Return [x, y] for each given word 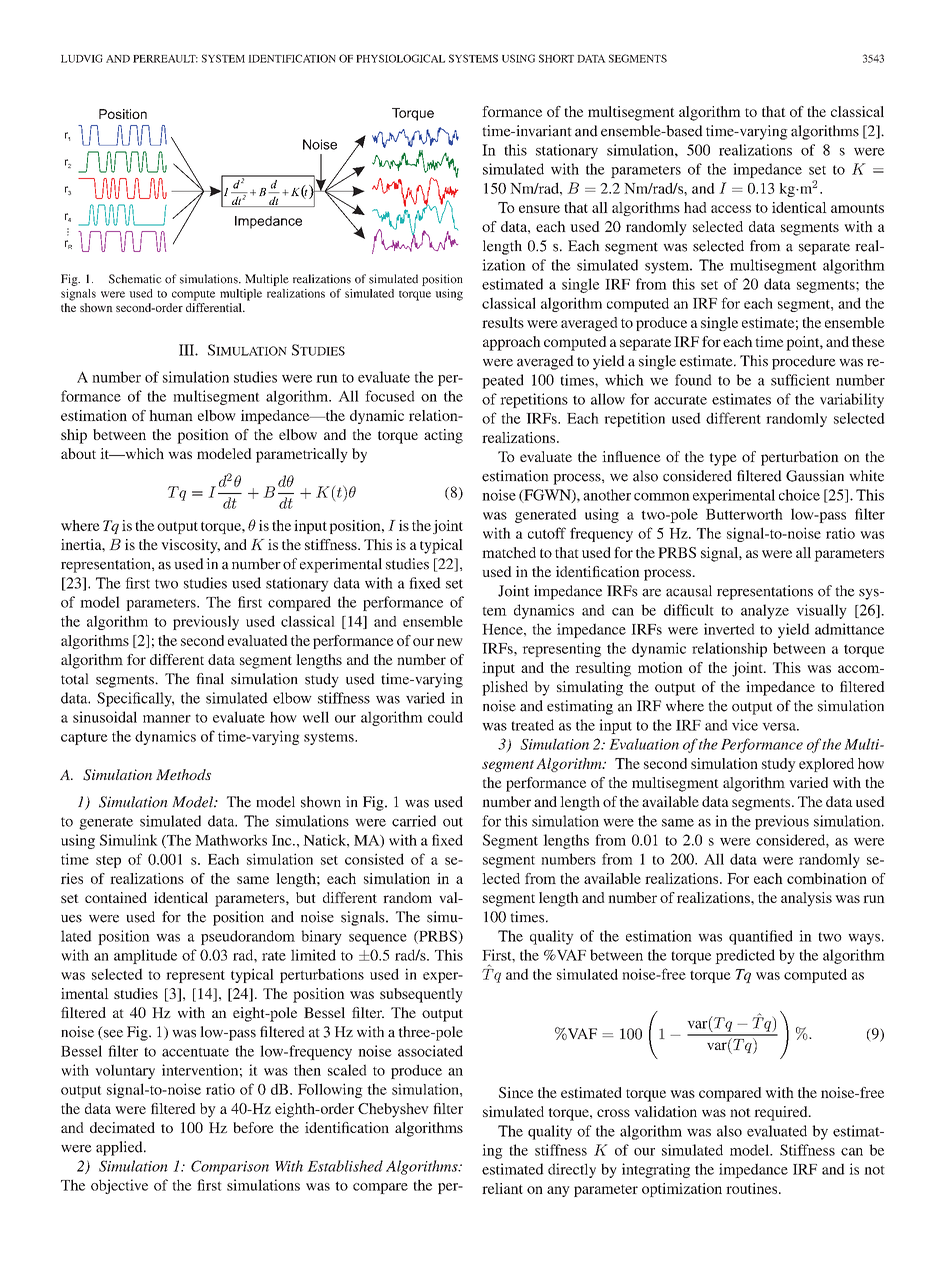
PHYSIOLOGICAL [400, 58]
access [731, 209]
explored [826, 765]
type [722, 459]
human [171, 415]
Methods [183, 774]
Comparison [230, 1167]
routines [753, 1188]
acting [443, 436]
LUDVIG [82, 58]
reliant [502, 1188]
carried [414, 821]
